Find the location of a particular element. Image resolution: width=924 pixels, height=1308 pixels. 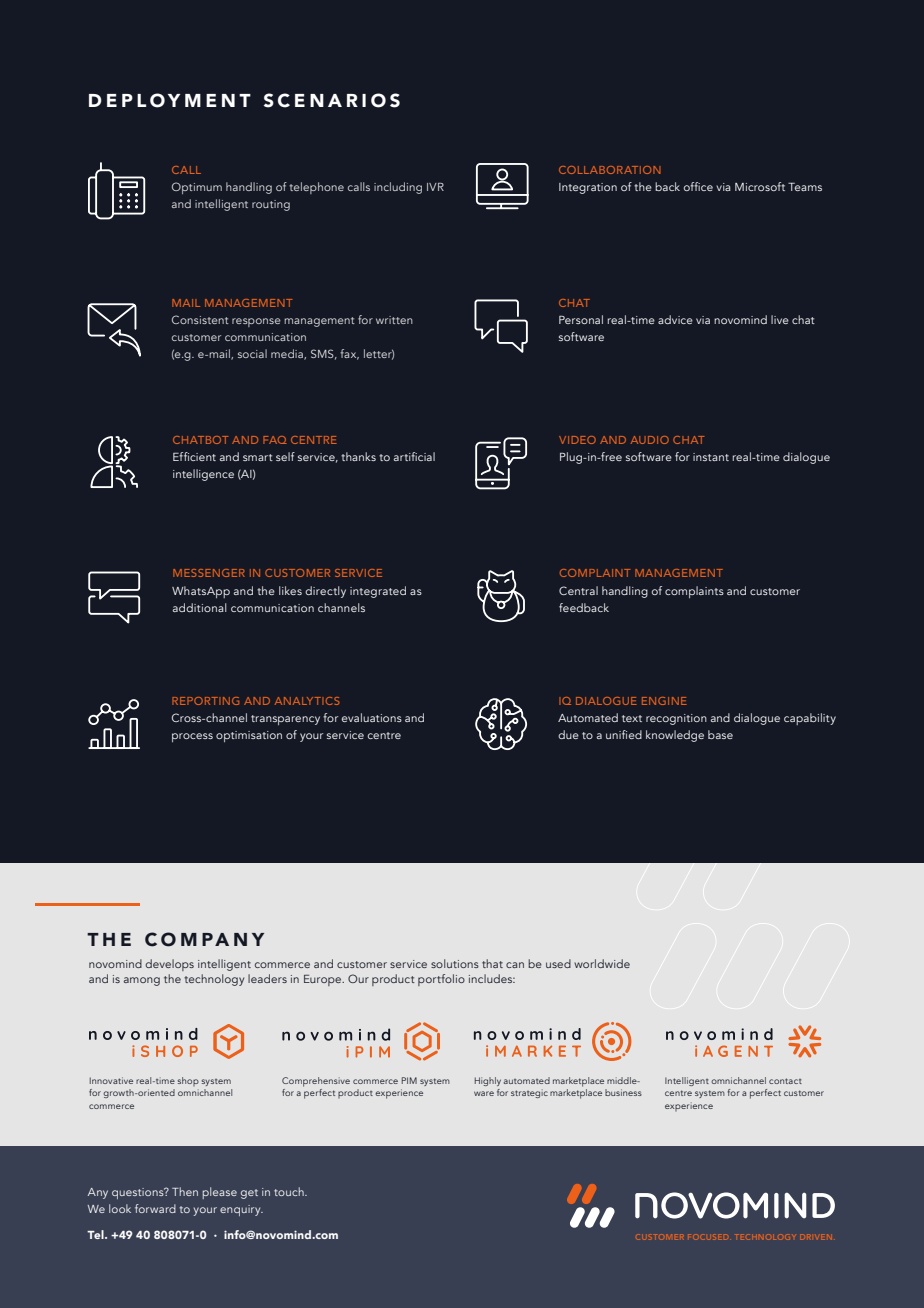

ENGINE is located at coordinates (664, 701).
